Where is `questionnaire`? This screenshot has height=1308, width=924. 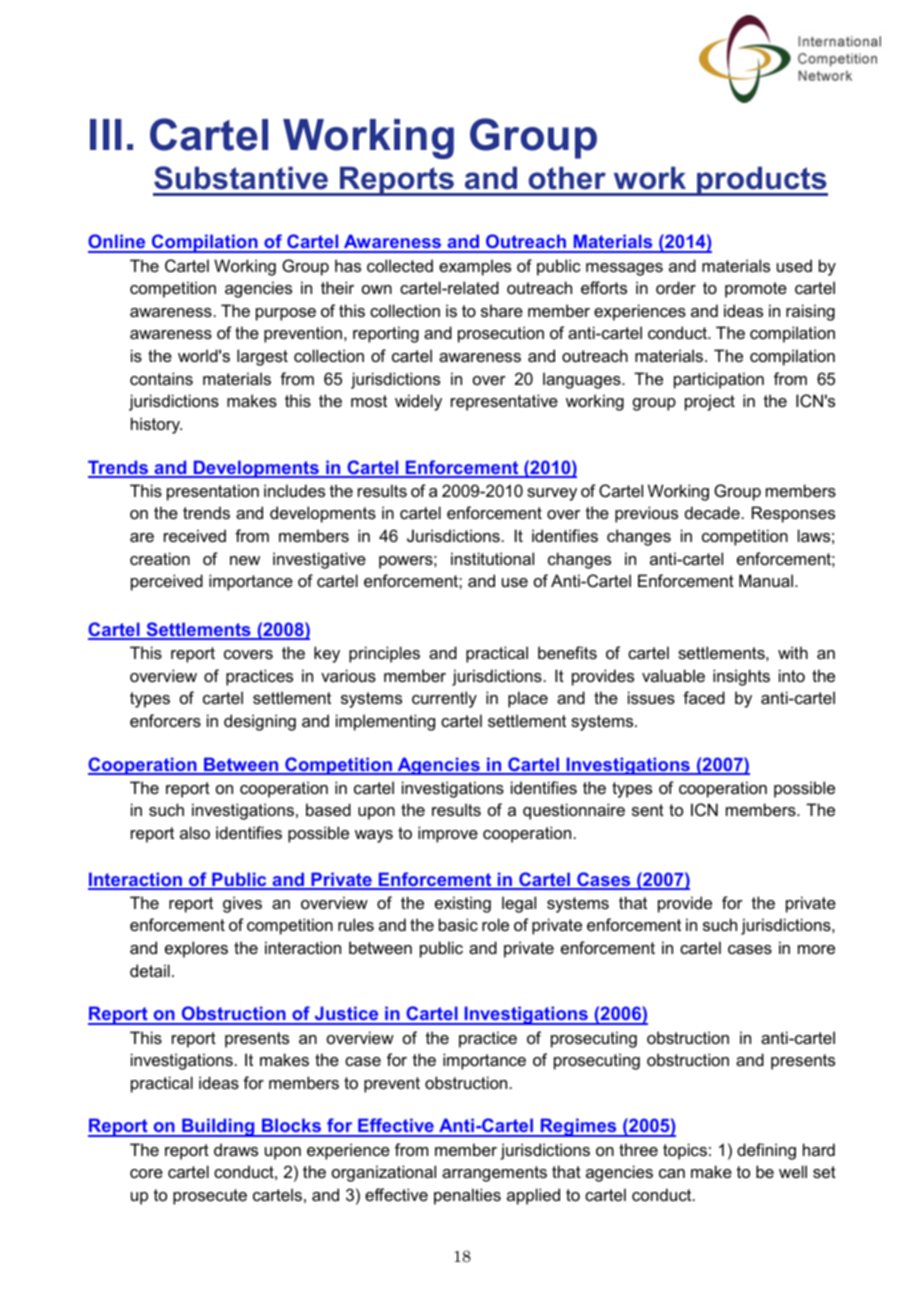
questionnaire is located at coordinates (574, 811).
